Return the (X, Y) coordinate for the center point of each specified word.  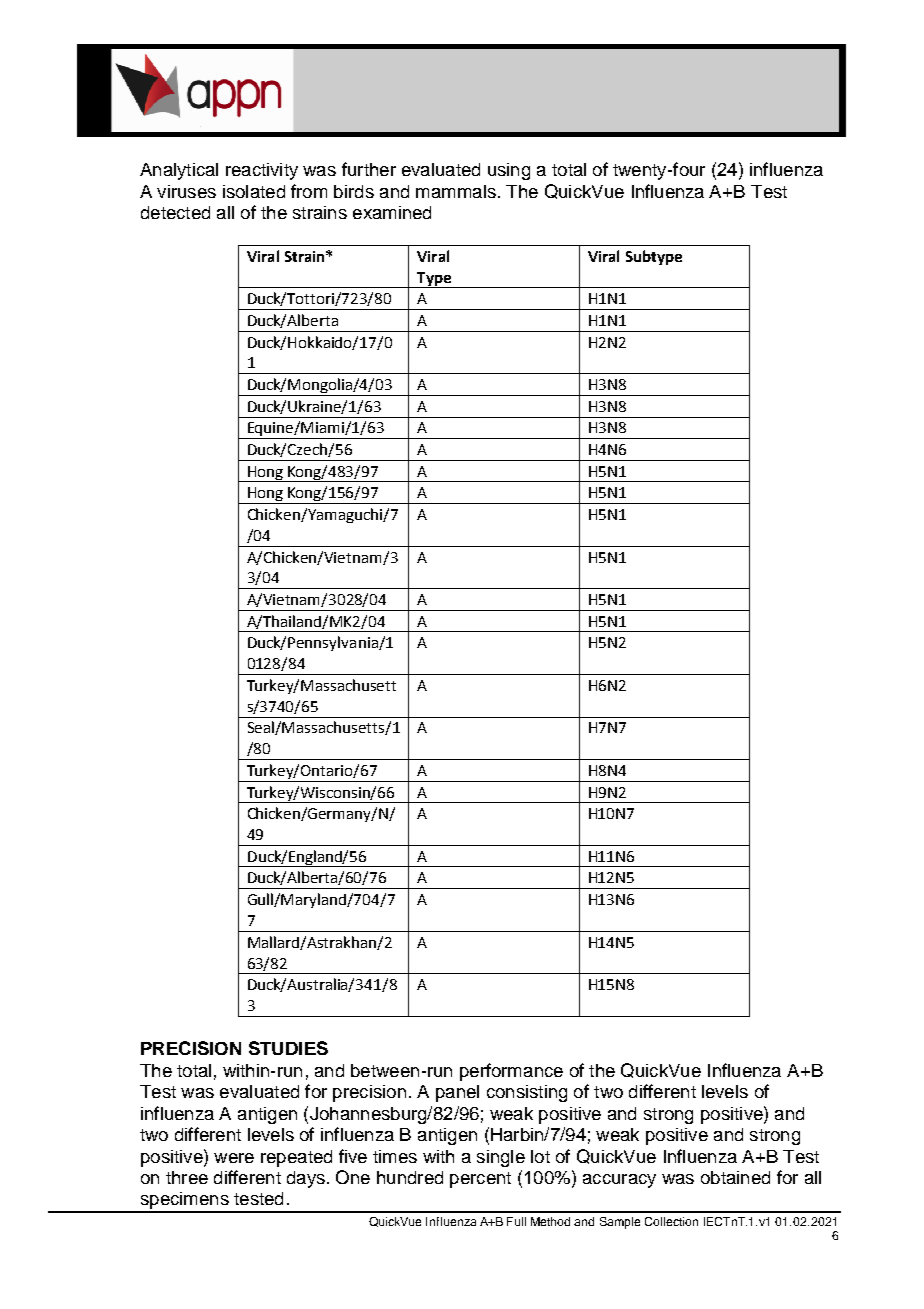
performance (511, 1072)
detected (175, 212)
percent (480, 1180)
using (509, 171)
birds (354, 191)
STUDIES (288, 1048)
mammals (456, 191)
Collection (671, 1221)
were (234, 1158)
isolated (254, 191)
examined (392, 212)
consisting (527, 1093)
